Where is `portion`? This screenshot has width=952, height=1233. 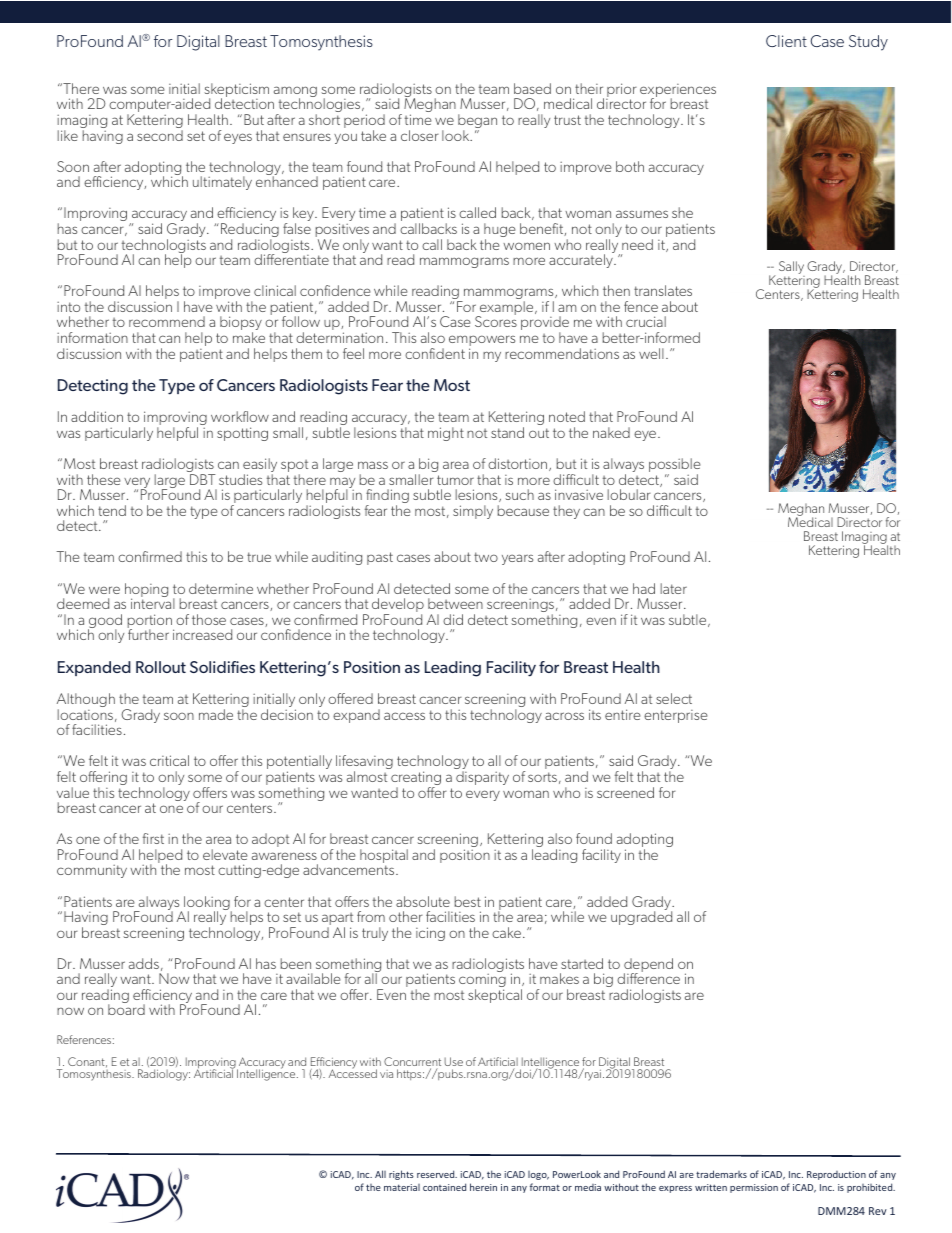 portion is located at coordinates (151, 622).
